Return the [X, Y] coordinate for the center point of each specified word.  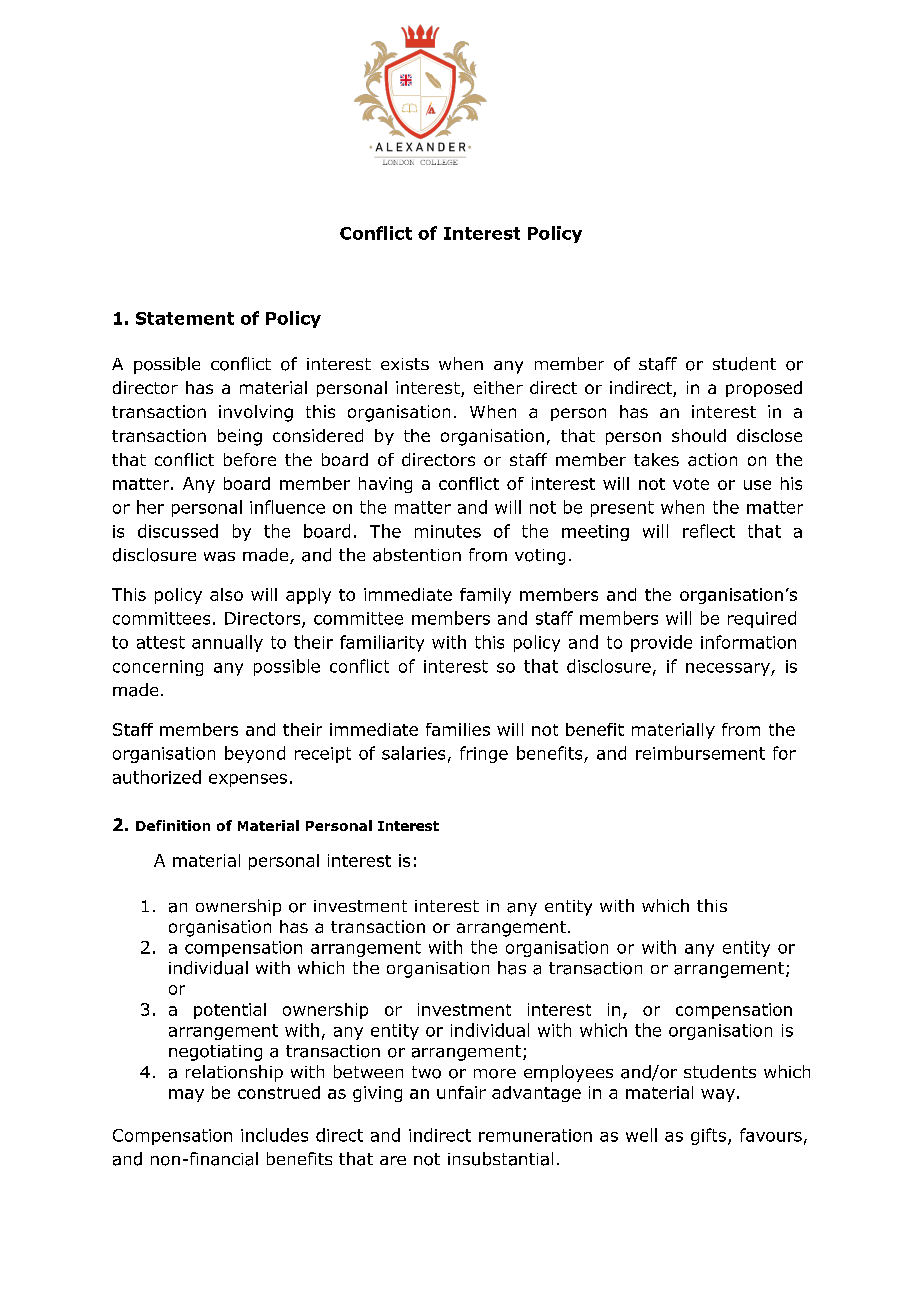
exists [405, 364]
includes [274, 1135]
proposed [764, 389]
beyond [255, 754]
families [458, 729]
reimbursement [700, 753]
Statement [185, 318]
